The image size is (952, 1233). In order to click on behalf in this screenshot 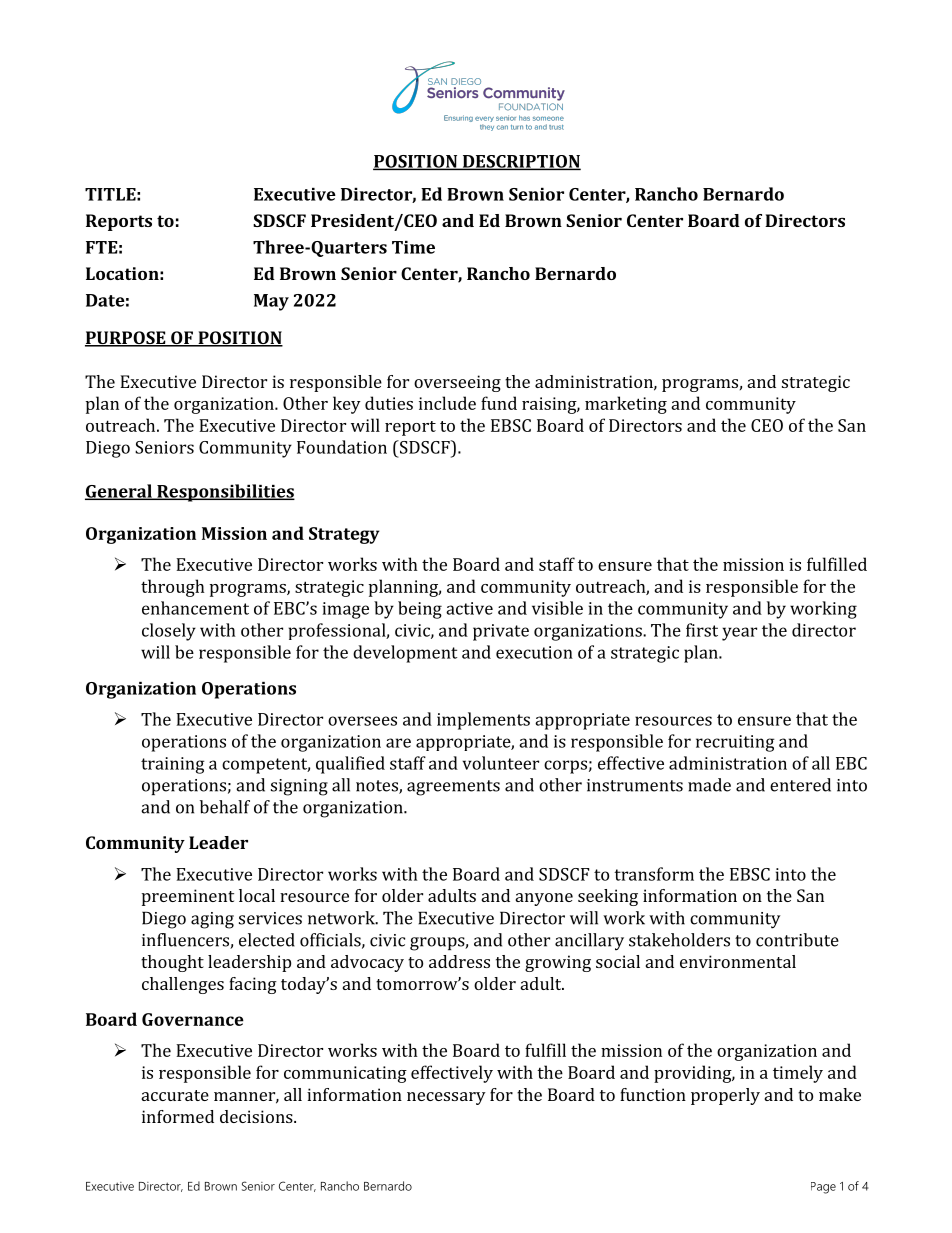, I will do `click(225, 807)`.
